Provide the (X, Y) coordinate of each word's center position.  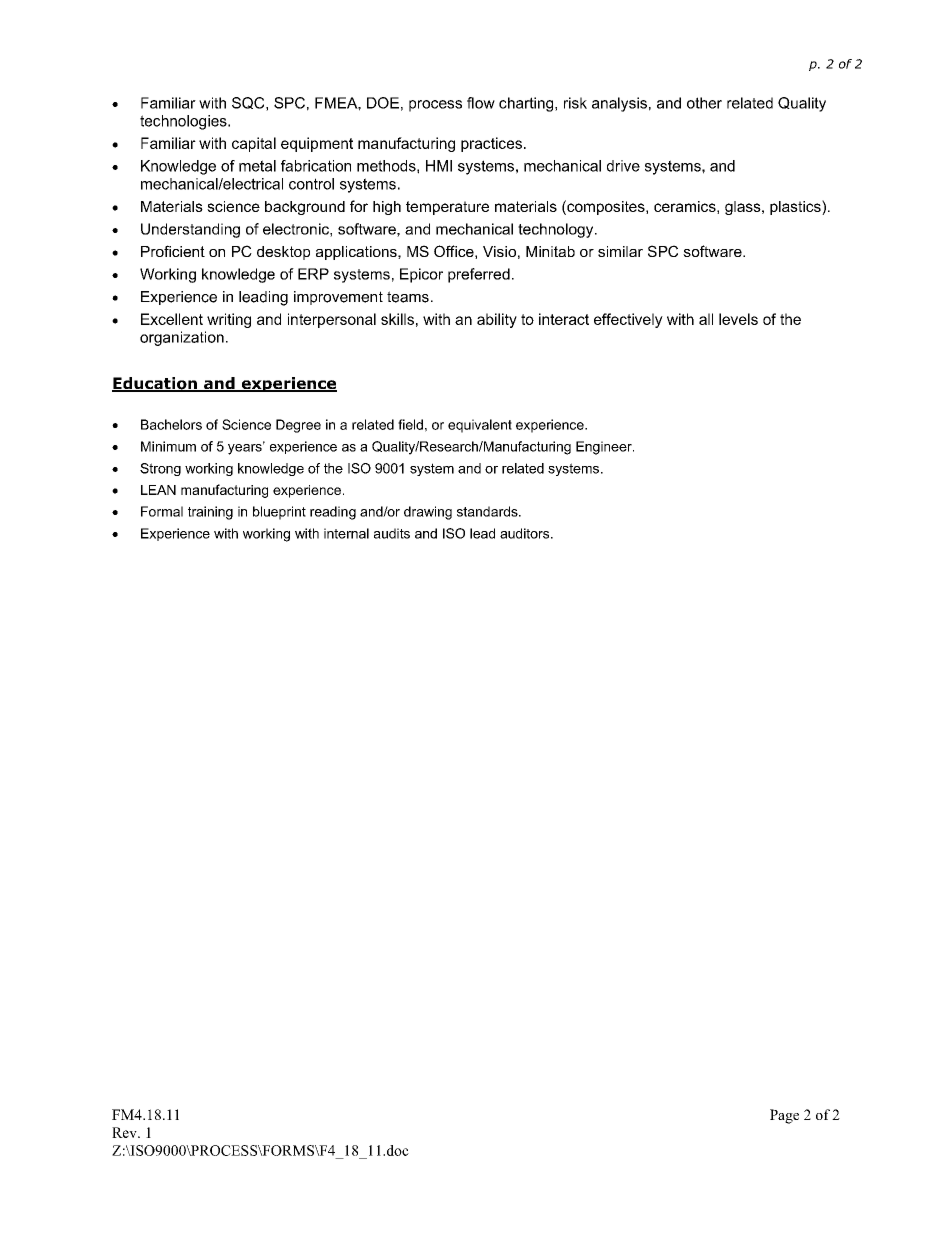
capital (254, 144)
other (704, 103)
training (210, 513)
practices (491, 144)
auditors (526, 533)
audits (392, 533)
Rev (125, 1132)
